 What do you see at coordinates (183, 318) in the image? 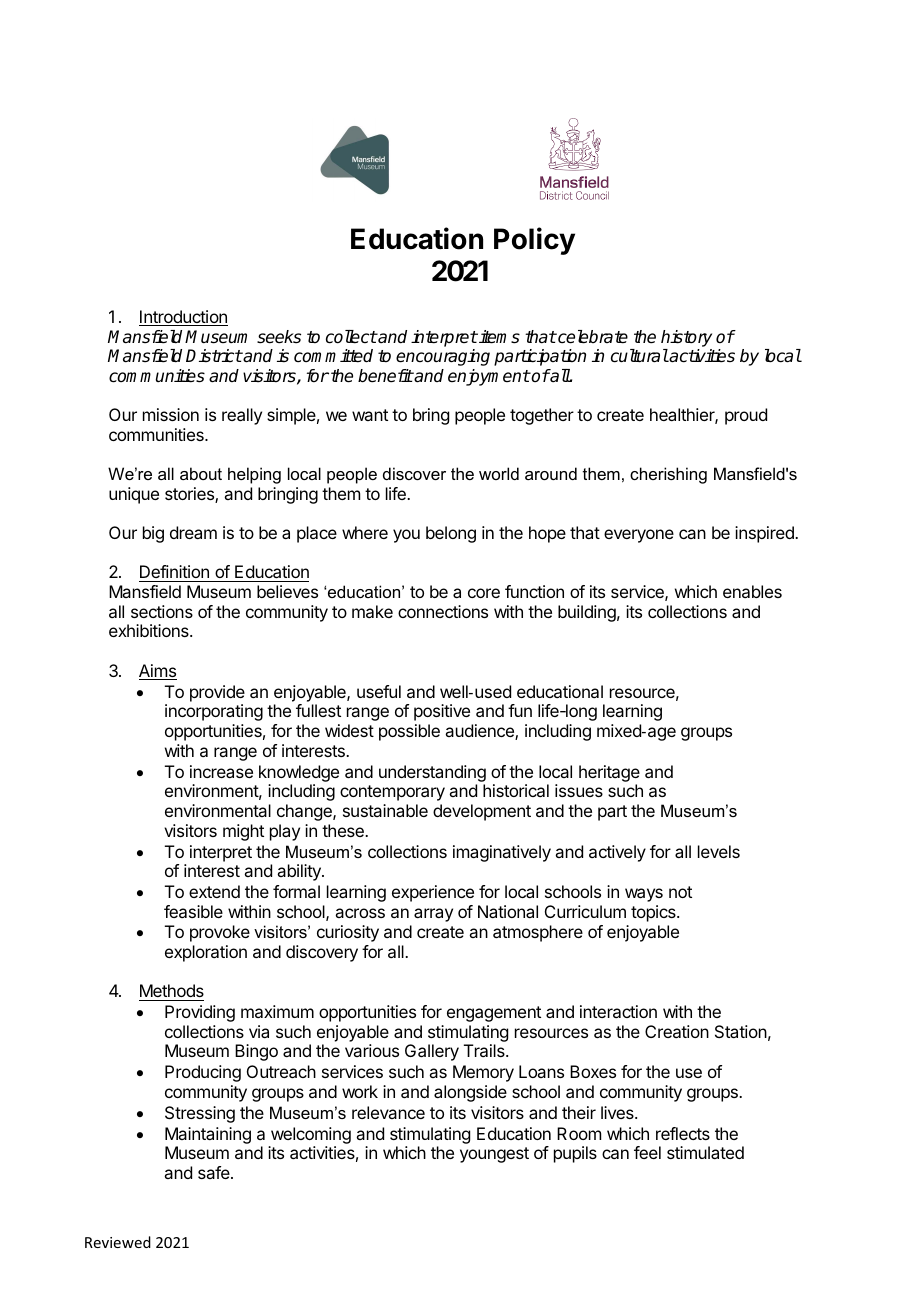
I see `Introduction` at bounding box center [183, 318].
